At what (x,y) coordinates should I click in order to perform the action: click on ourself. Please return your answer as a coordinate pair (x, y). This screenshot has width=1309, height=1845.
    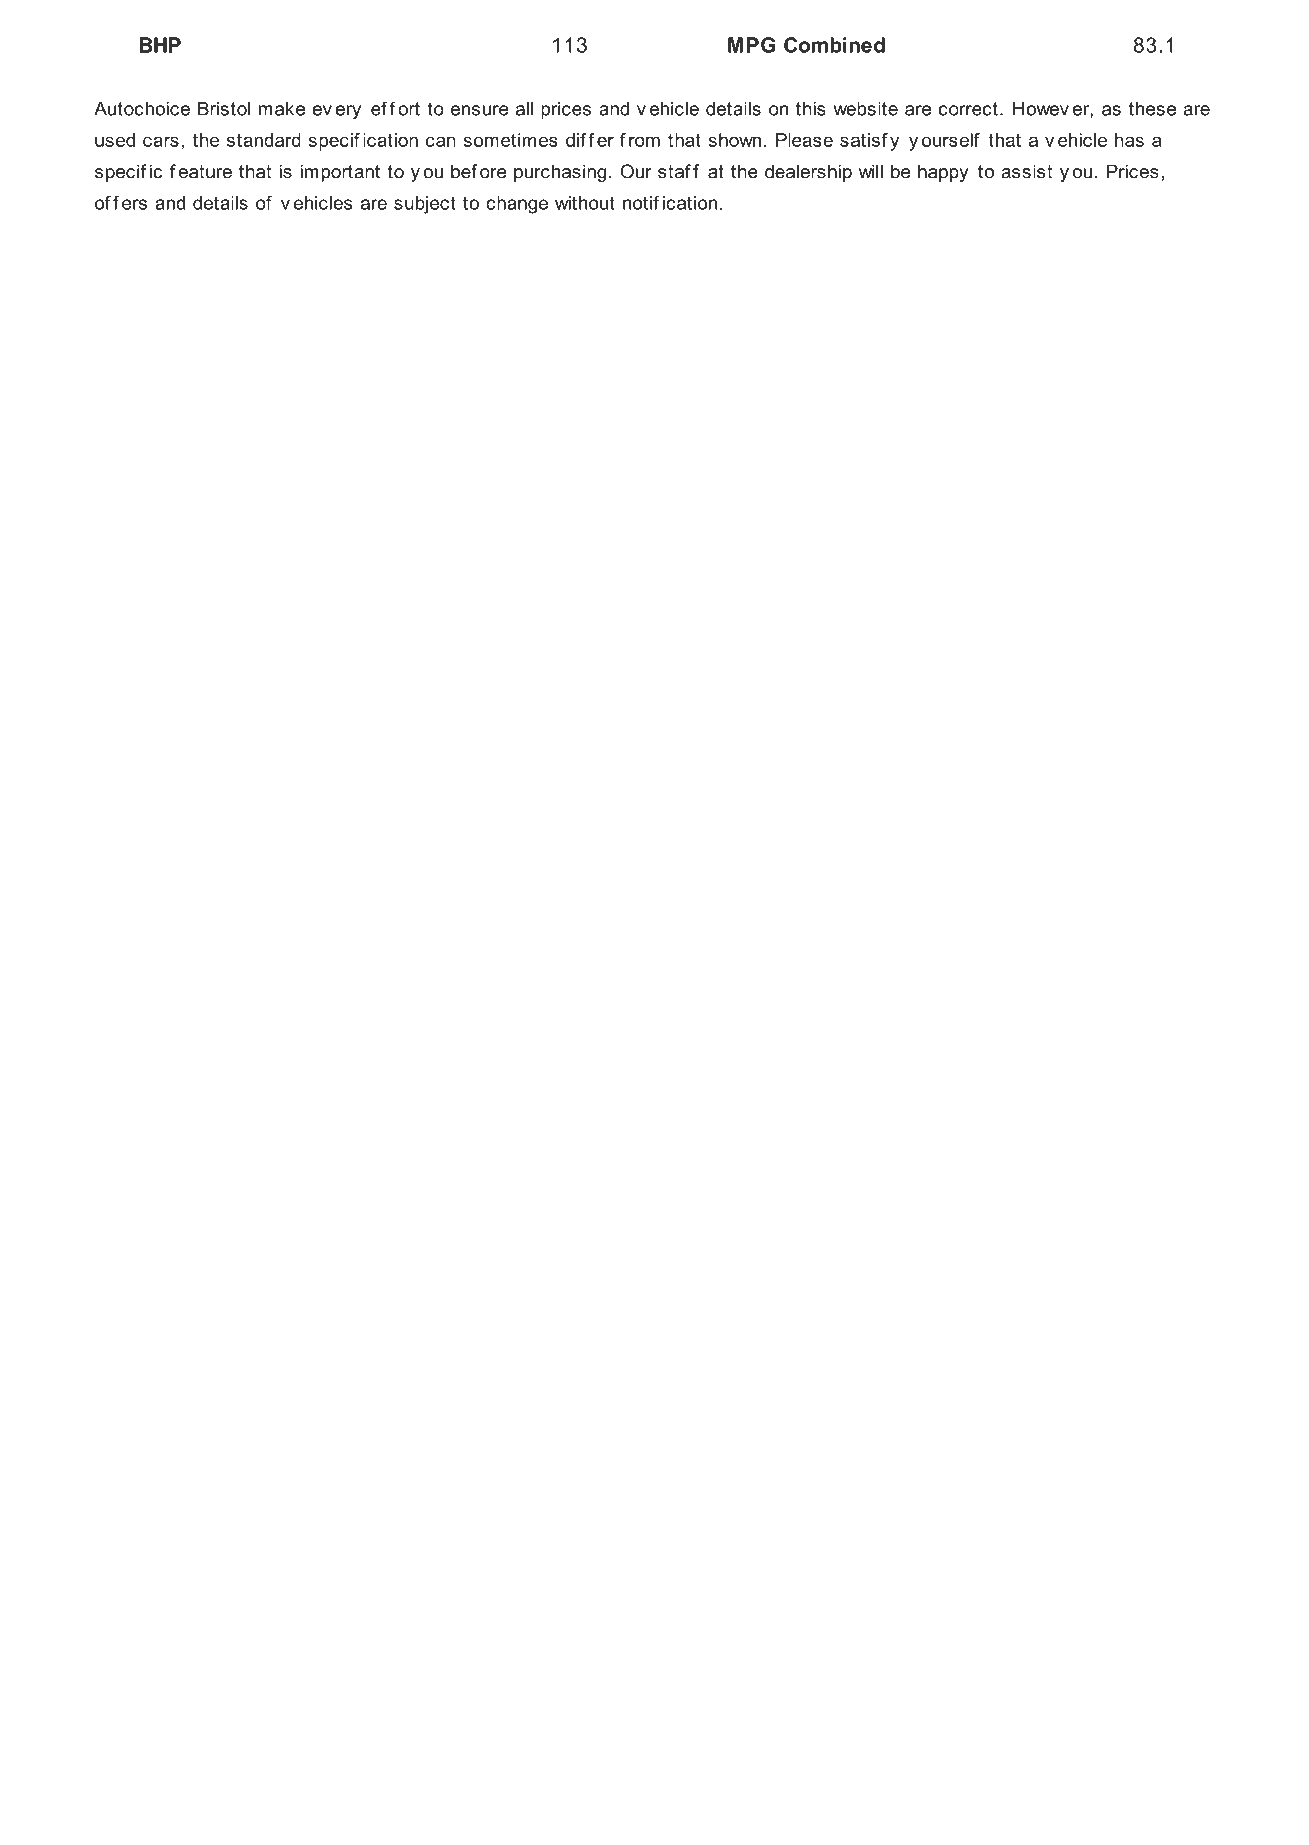
    Looking at the image, I should click on (951, 140).
